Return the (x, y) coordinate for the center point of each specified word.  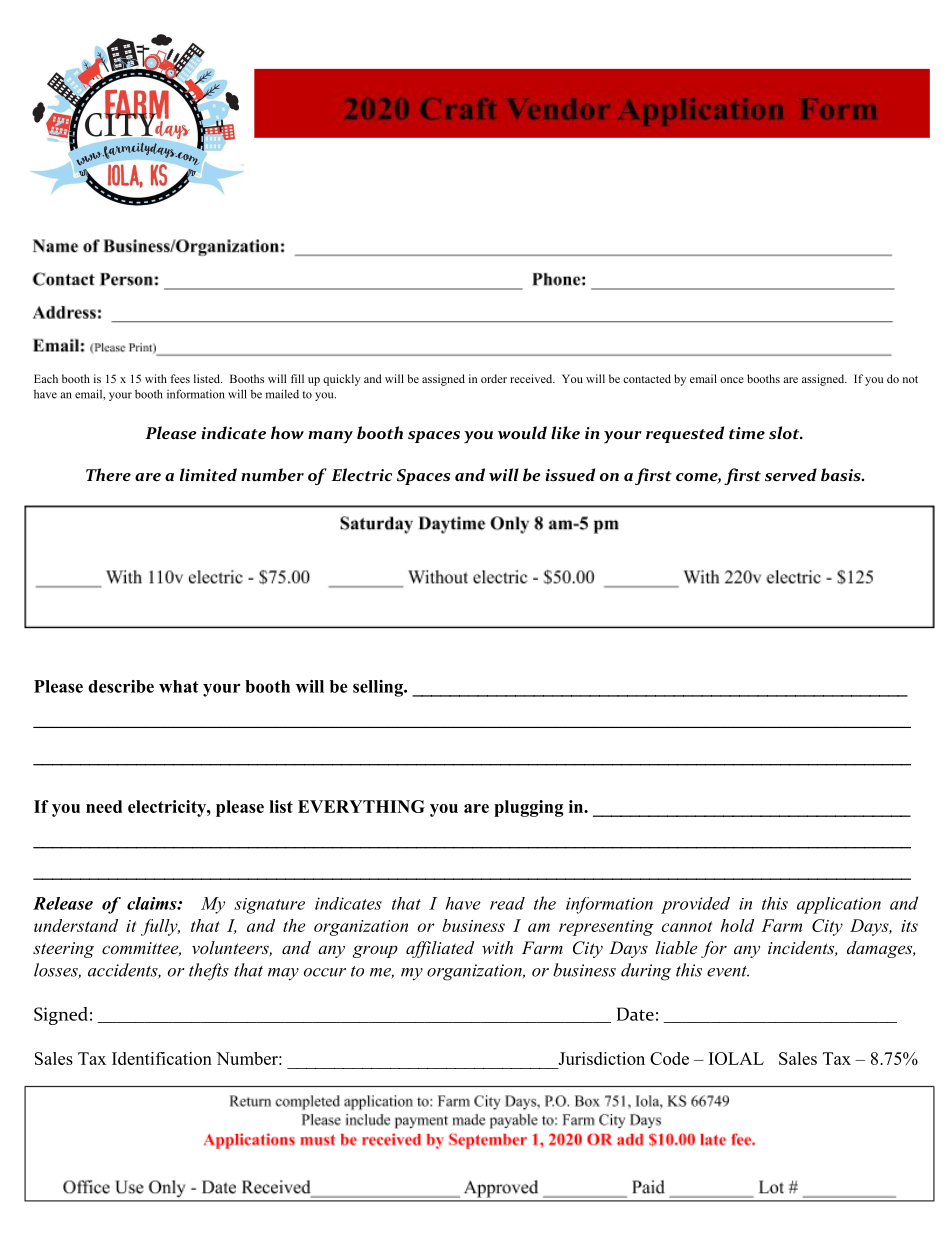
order (494, 378)
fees (180, 378)
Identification (162, 1058)
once (732, 380)
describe (121, 686)
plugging (528, 808)
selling (379, 688)
